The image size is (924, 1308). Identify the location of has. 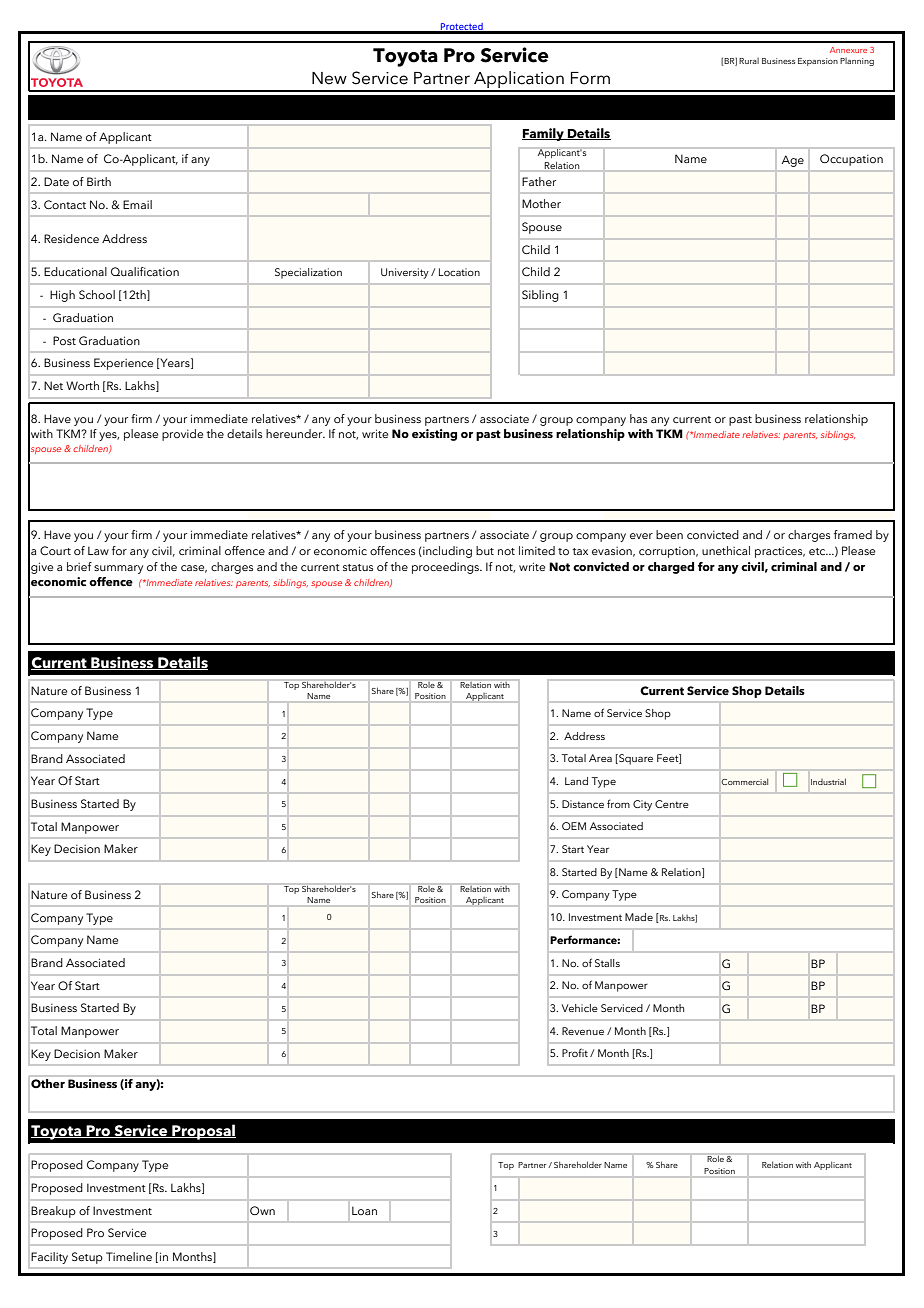
(638, 418).
